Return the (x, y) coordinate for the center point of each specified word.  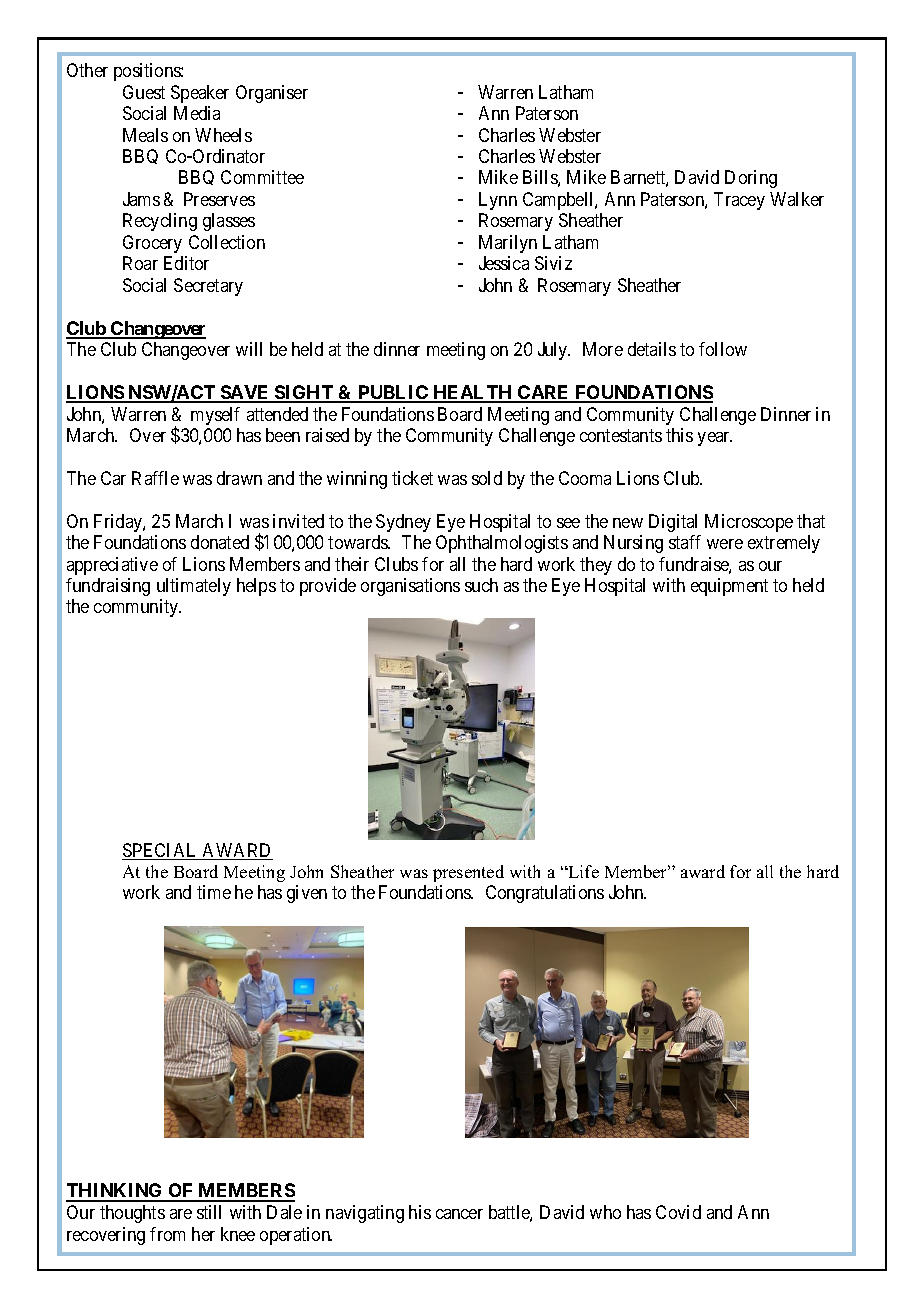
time (214, 892)
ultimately (194, 587)
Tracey (739, 201)
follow (723, 349)
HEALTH (473, 393)
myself (215, 416)
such (481, 585)
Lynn (498, 201)
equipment (729, 587)
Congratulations (545, 894)
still (209, 1212)
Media (197, 113)
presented (468, 873)
